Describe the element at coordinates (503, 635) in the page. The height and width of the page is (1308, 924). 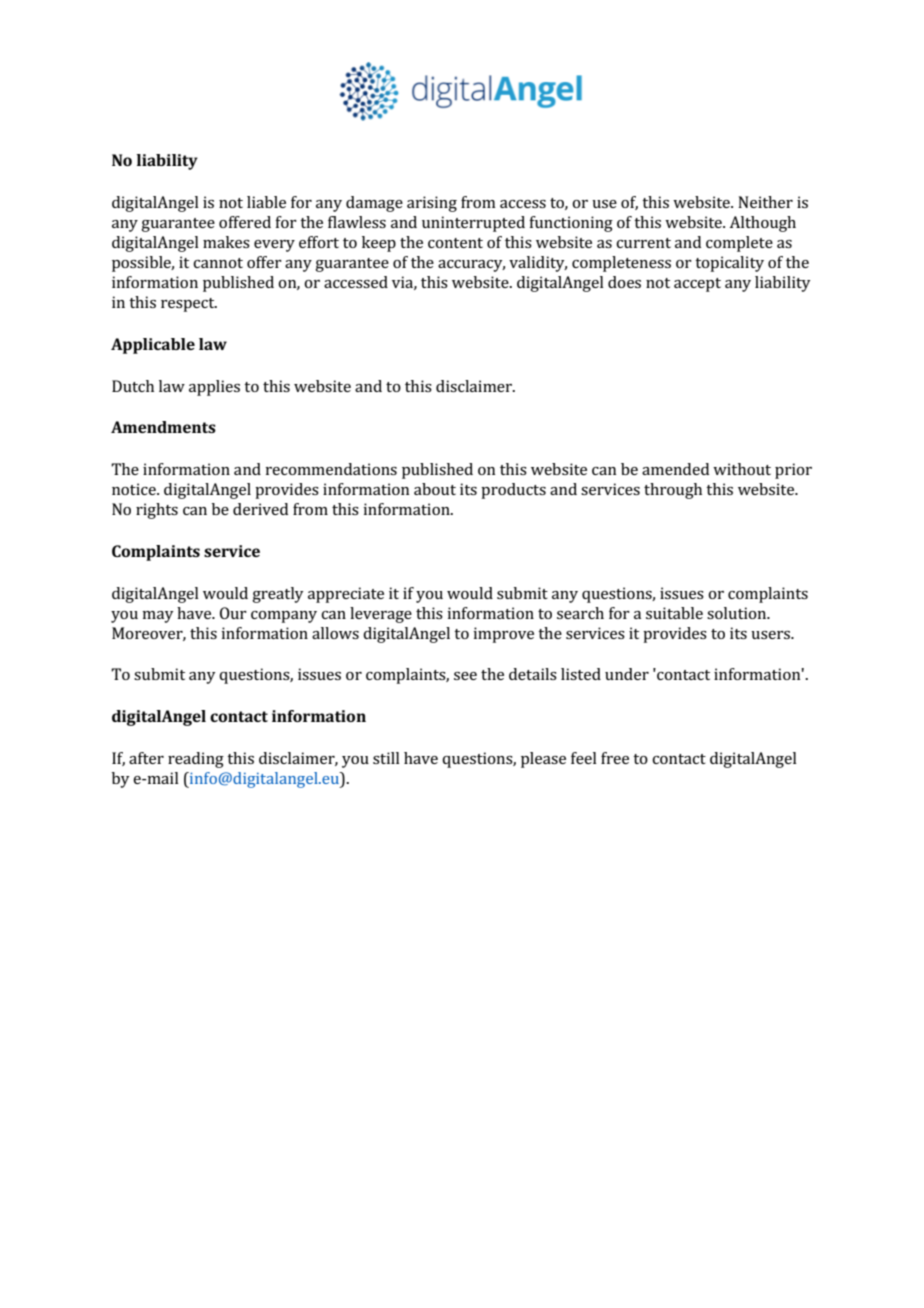
I see `improve` at that location.
